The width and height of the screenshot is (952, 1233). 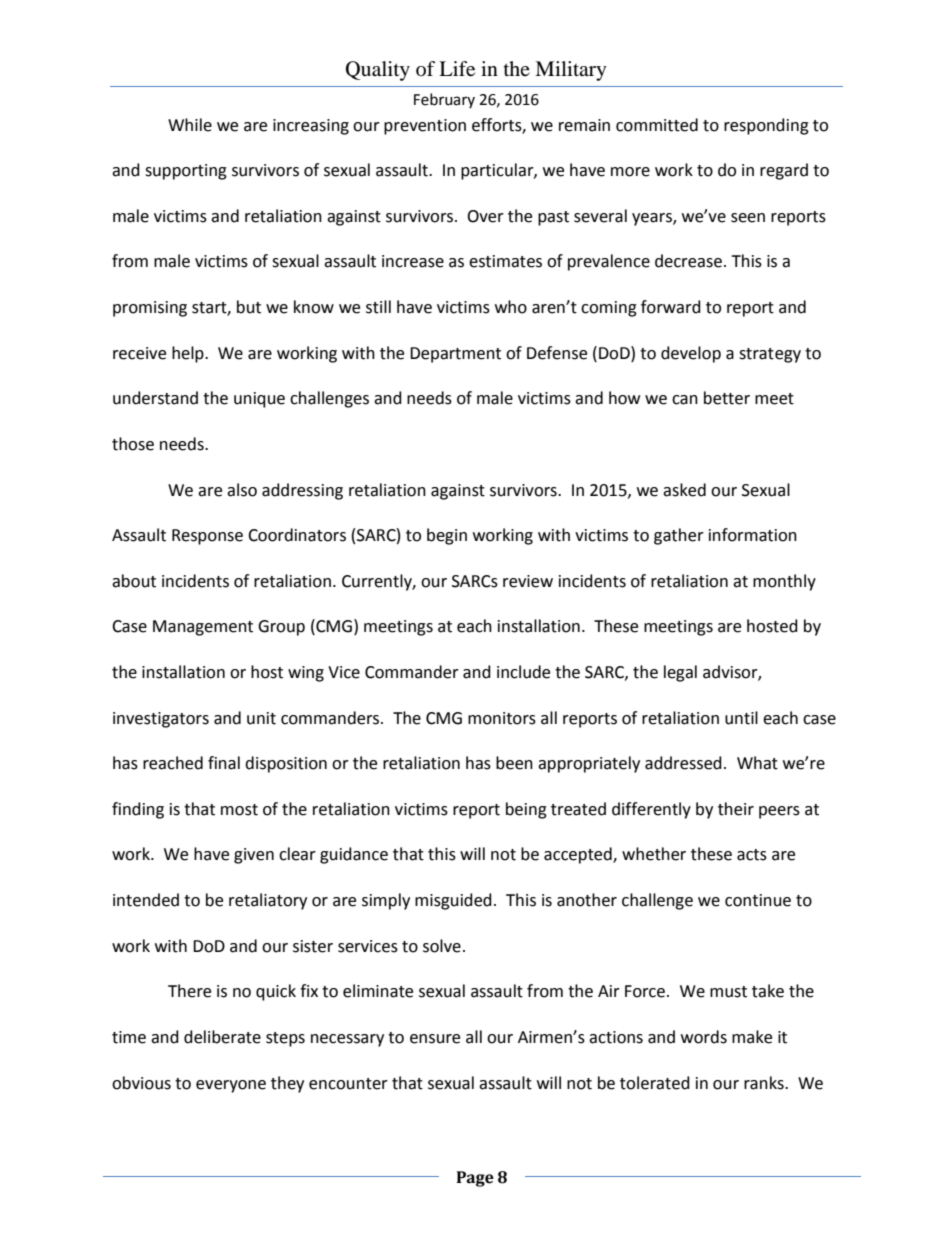 I want to click on their, so click(x=736, y=809).
